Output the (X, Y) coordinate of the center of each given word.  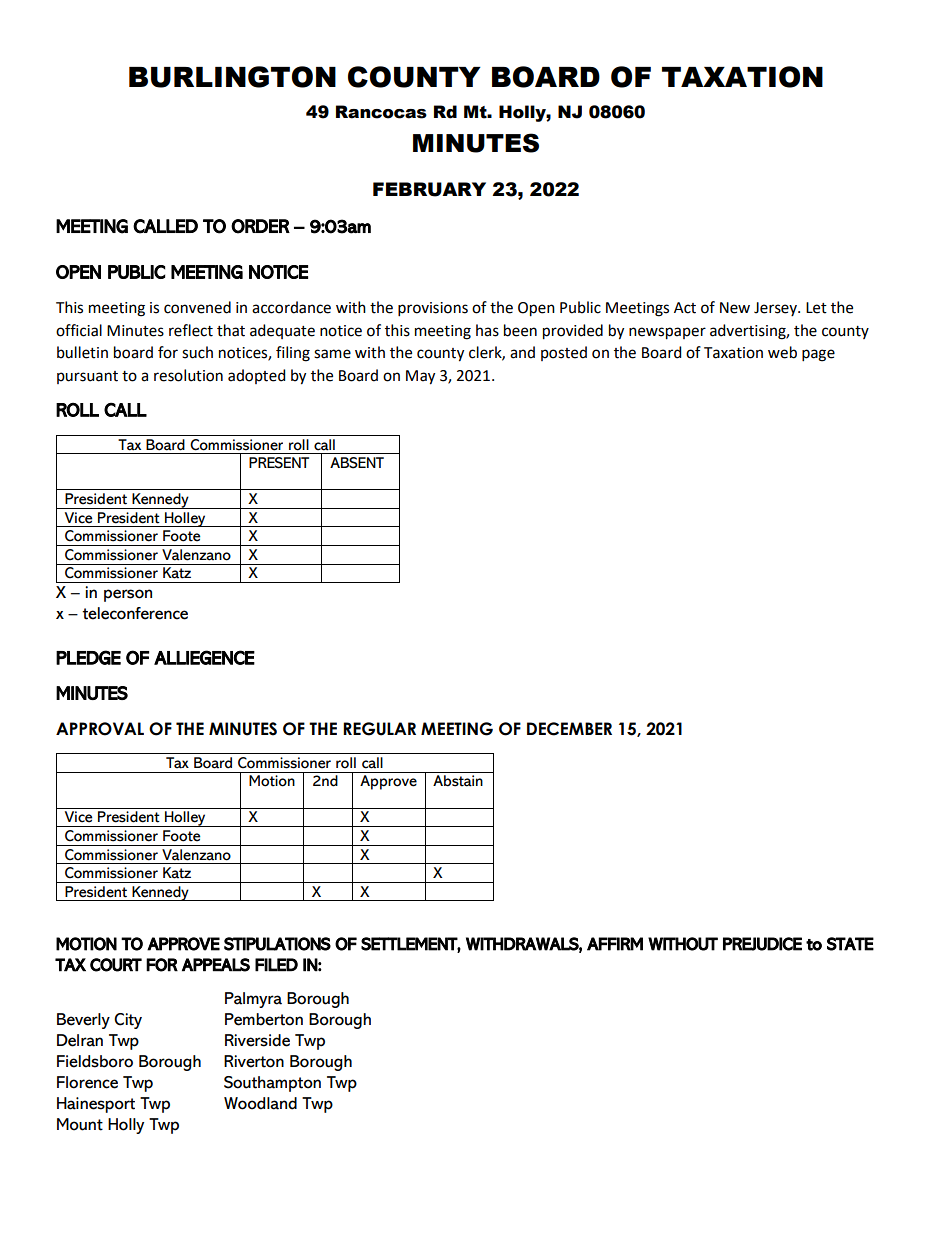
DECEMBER (569, 729)
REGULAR (379, 729)
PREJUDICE (762, 944)
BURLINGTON (232, 77)
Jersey (776, 309)
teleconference (135, 613)
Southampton (272, 1084)
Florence (87, 1082)
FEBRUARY (429, 189)
